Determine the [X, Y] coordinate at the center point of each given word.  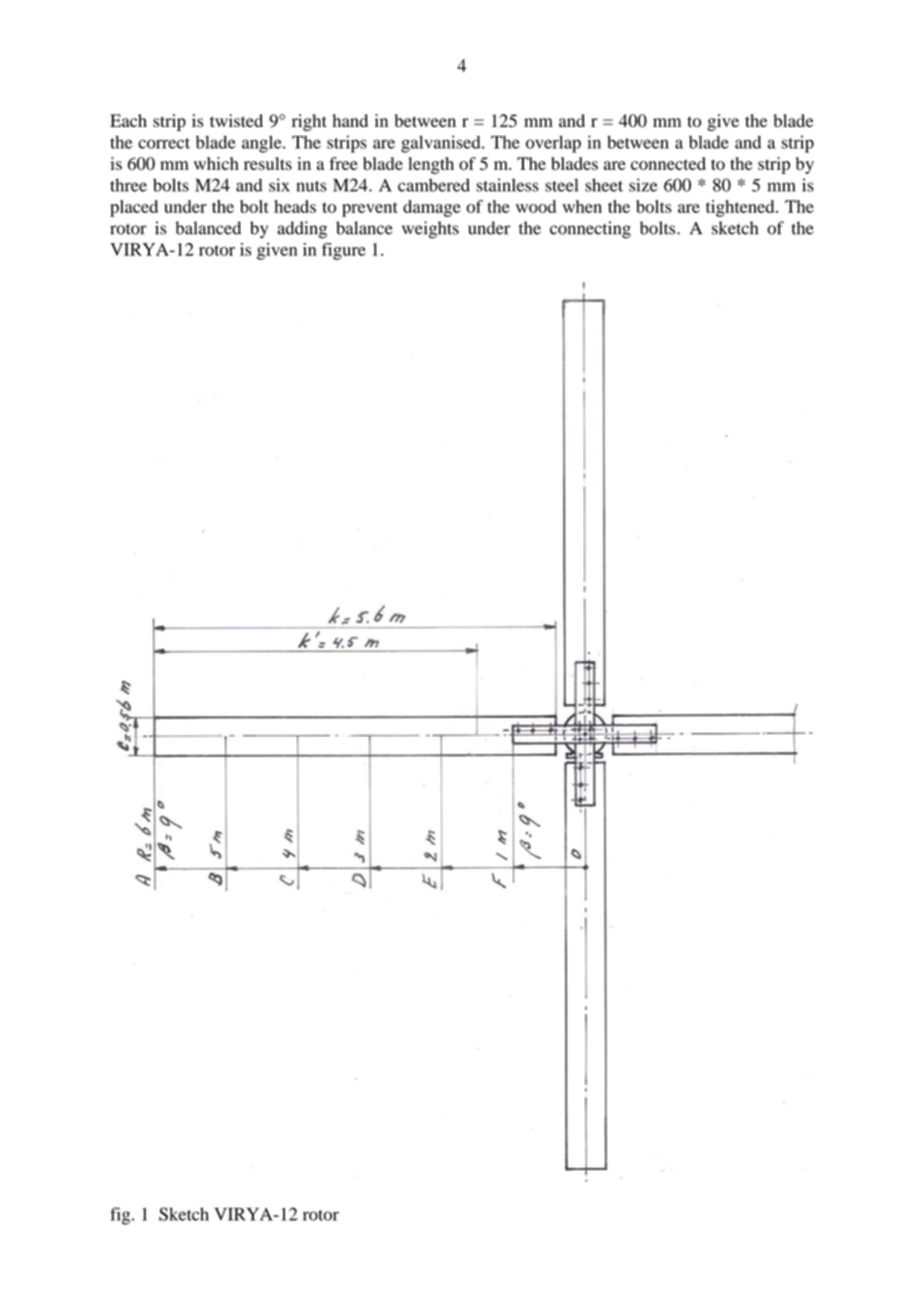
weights [430, 230]
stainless [507, 185]
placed [134, 208]
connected [668, 163]
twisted [236, 120]
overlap [553, 144]
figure [344, 251]
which [216, 163]
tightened [741, 208]
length [431, 165]
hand [350, 120]
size [643, 185]
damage [432, 208]
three [128, 185]
